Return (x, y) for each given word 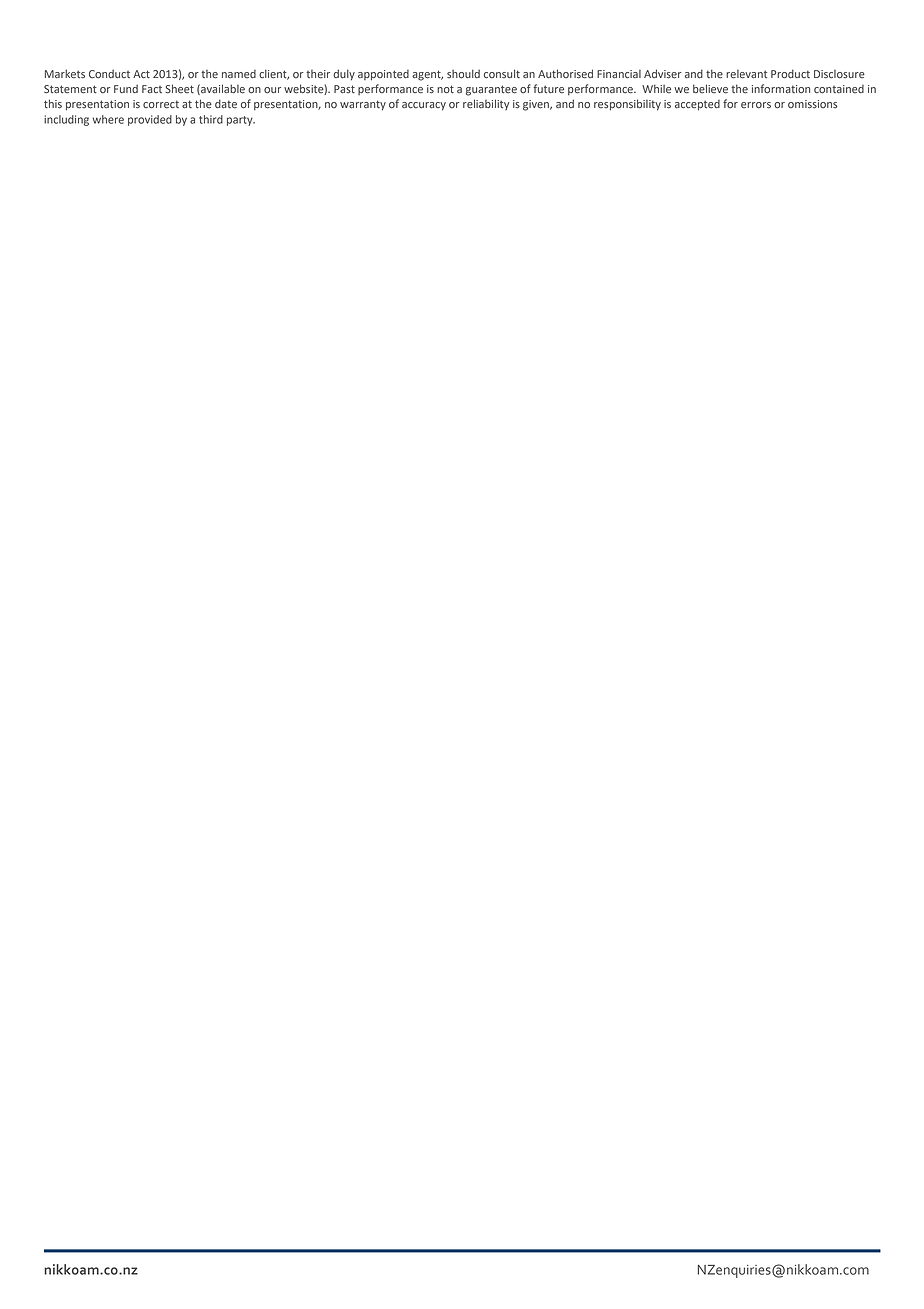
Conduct (109, 74)
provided (150, 120)
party (241, 121)
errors (756, 105)
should (463, 74)
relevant (746, 74)
